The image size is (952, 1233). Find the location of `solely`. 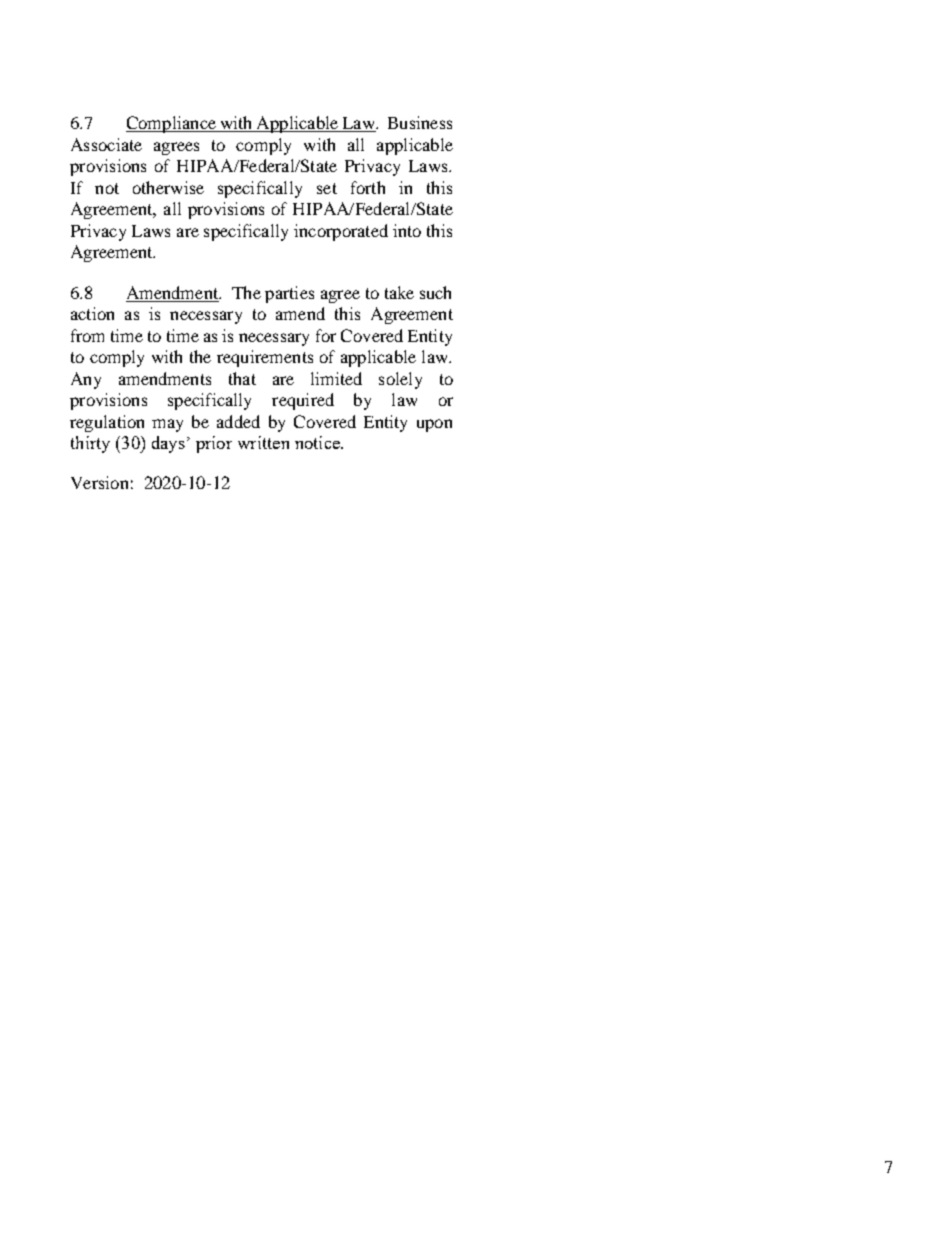

solely is located at coordinates (400, 380).
